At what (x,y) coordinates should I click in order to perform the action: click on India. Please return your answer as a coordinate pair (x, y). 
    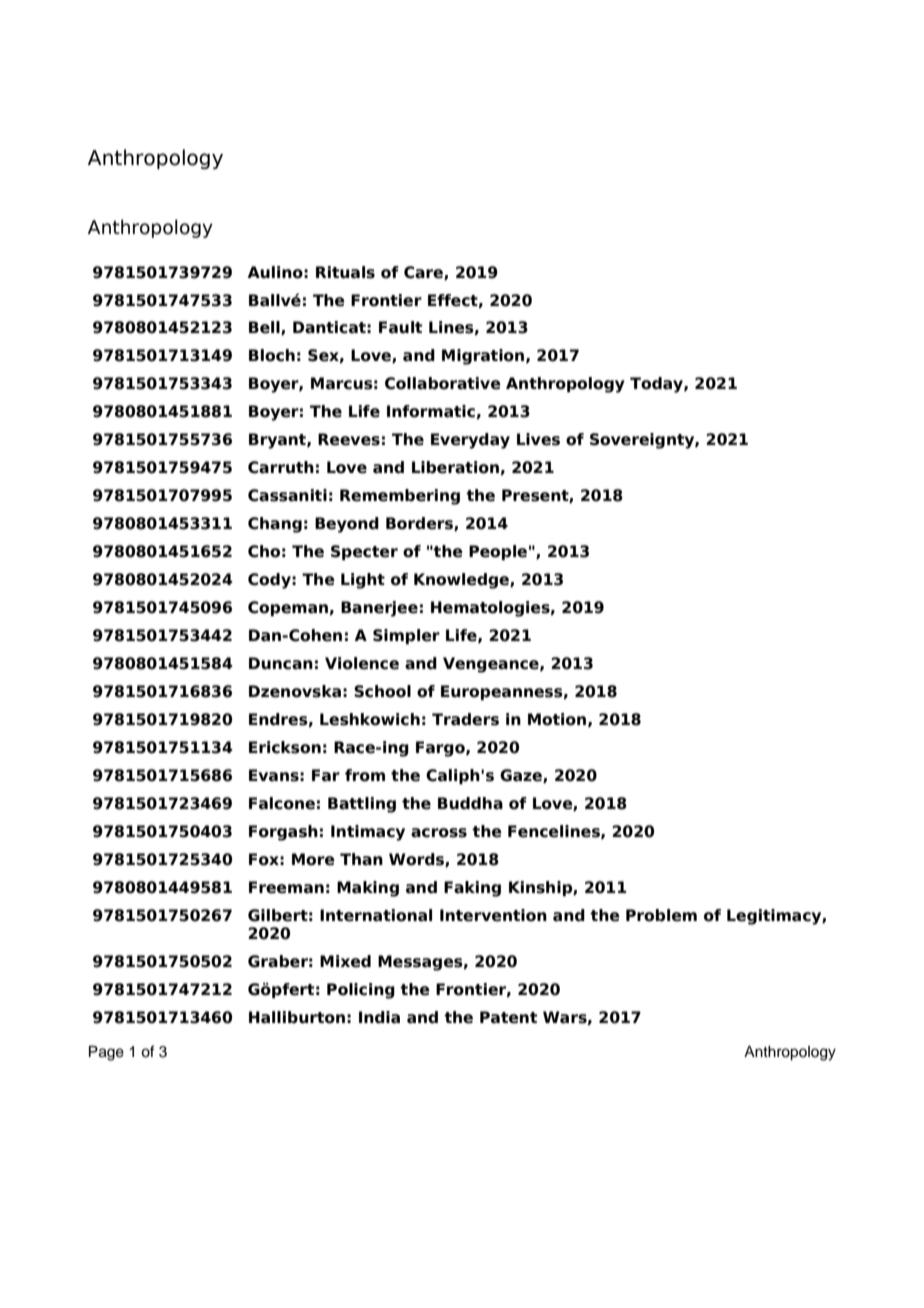
    Looking at the image, I should click on (379, 1017).
